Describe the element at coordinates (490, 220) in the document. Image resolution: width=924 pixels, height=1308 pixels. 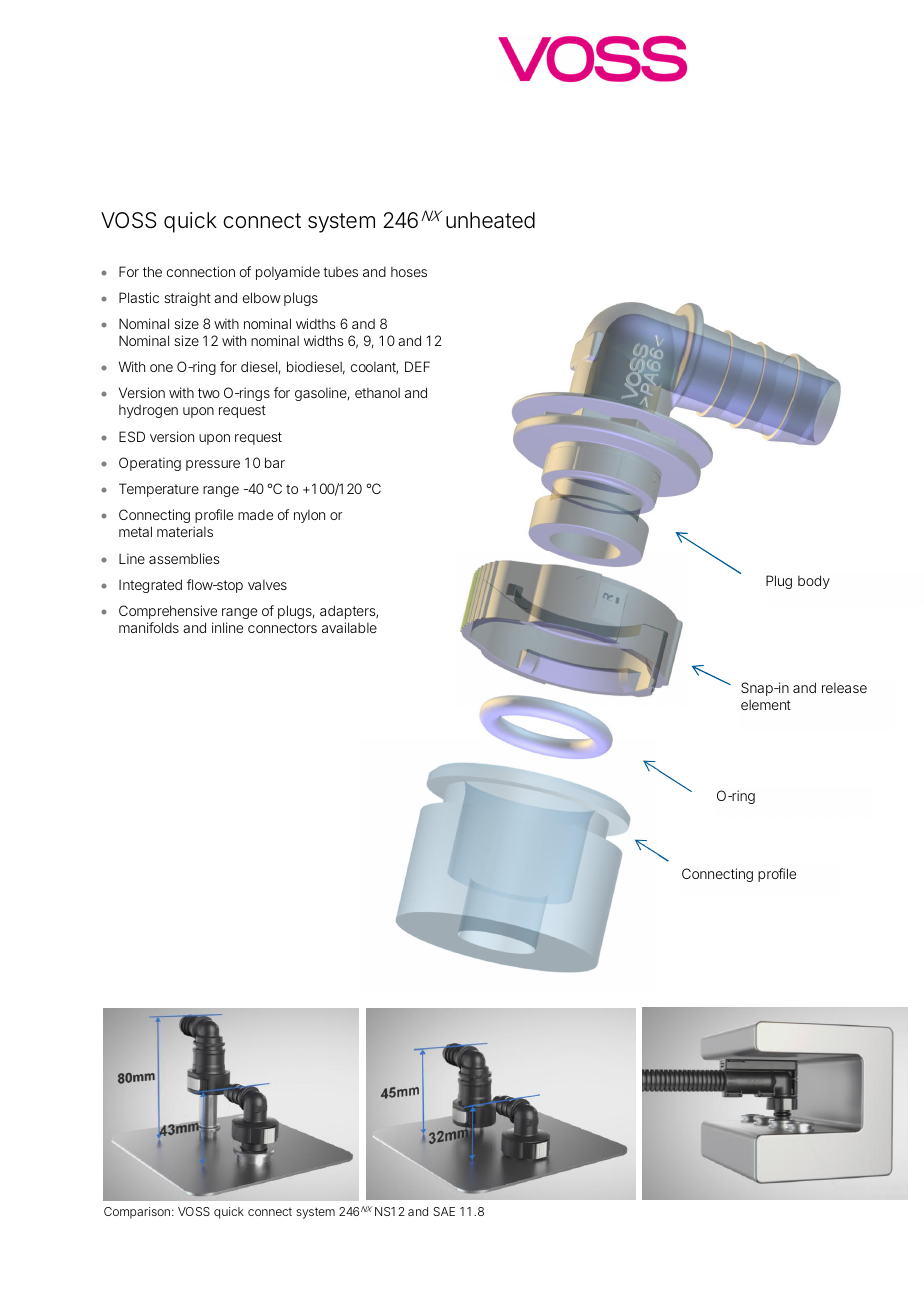
I see `unheated` at that location.
